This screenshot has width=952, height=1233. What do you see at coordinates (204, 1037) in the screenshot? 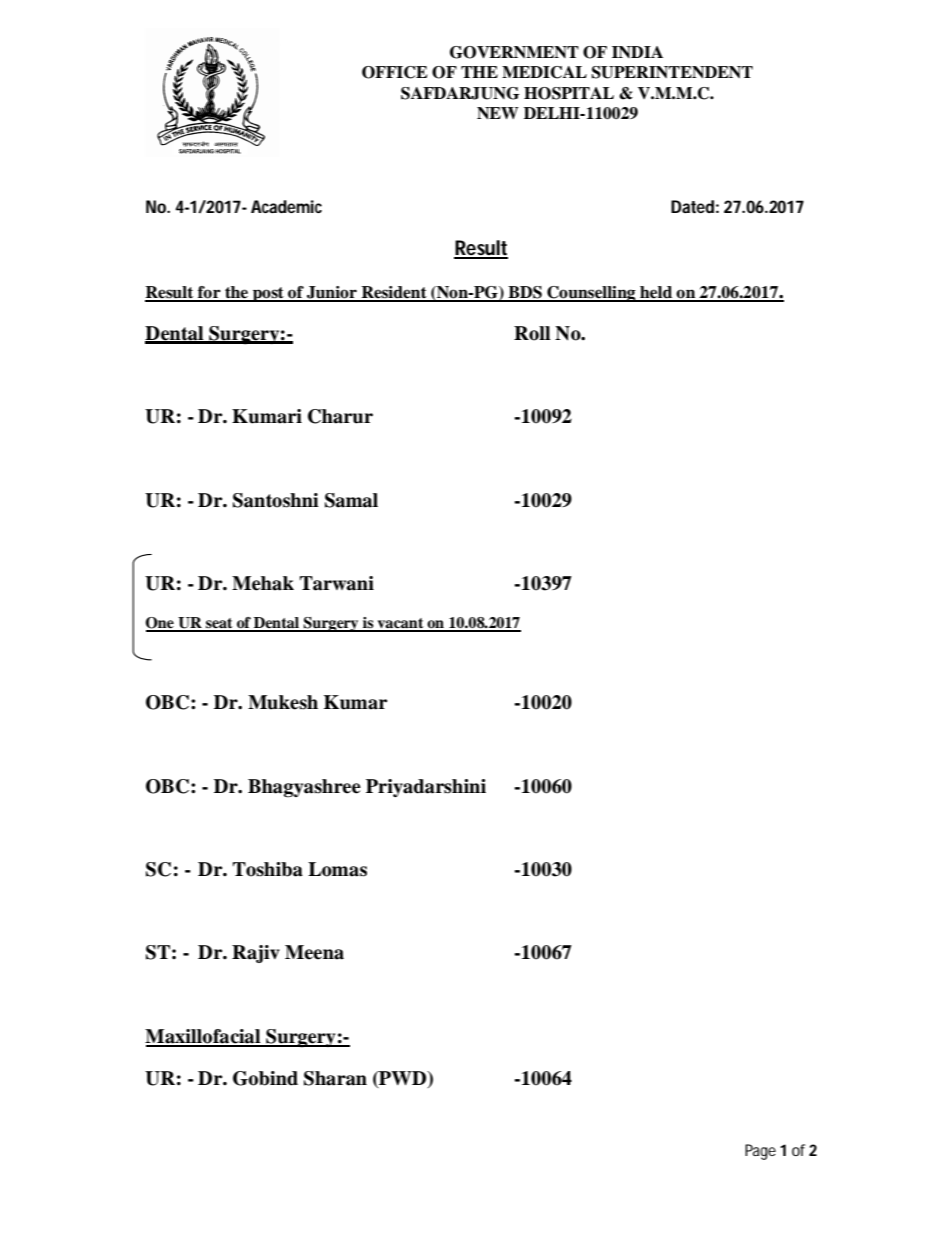
I see `Maxillofacial` at bounding box center [204, 1037].
